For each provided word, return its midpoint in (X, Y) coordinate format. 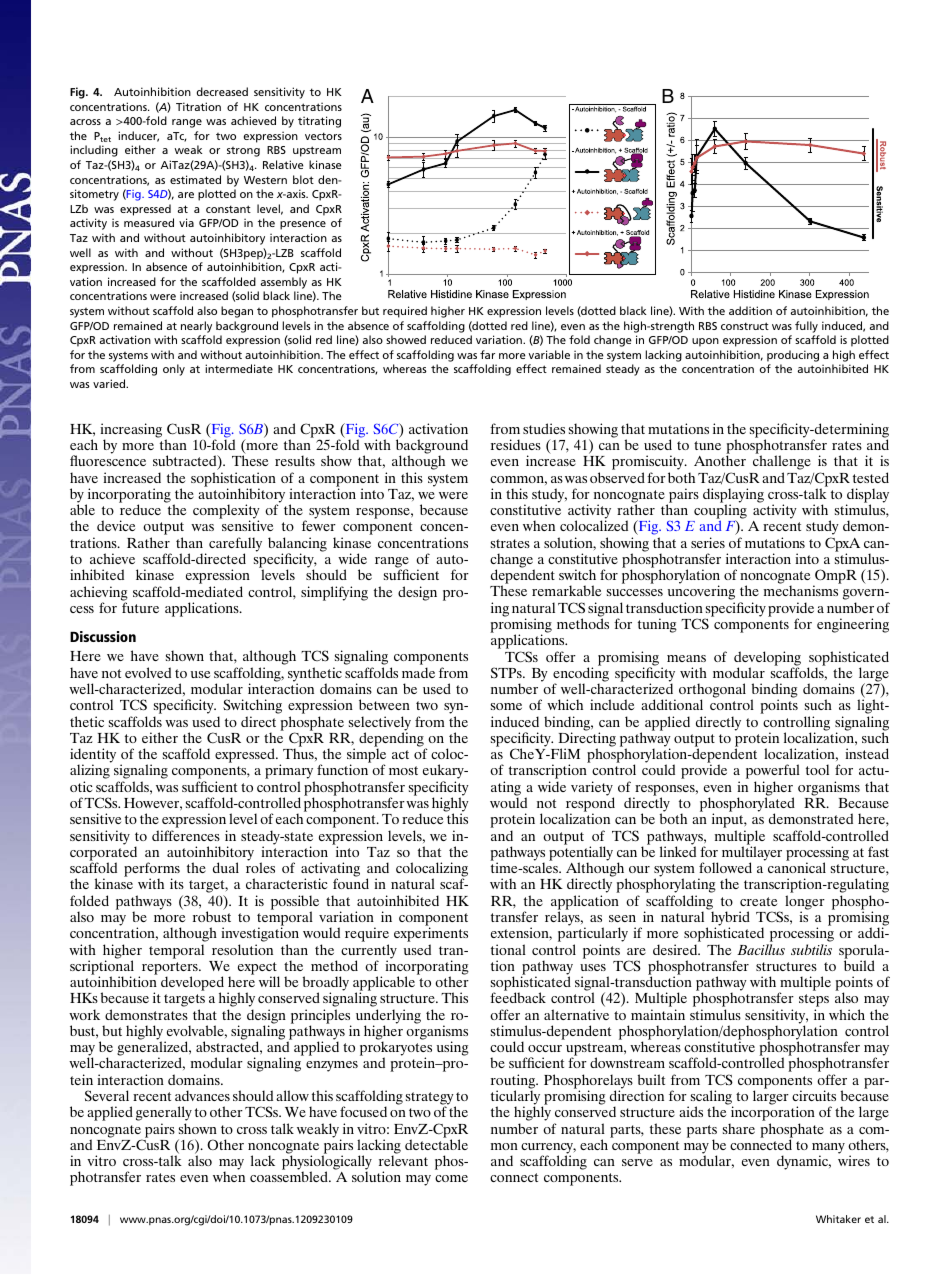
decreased (222, 91)
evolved (148, 672)
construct (745, 326)
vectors (323, 136)
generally (164, 1115)
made (418, 672)
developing (767, 659)
